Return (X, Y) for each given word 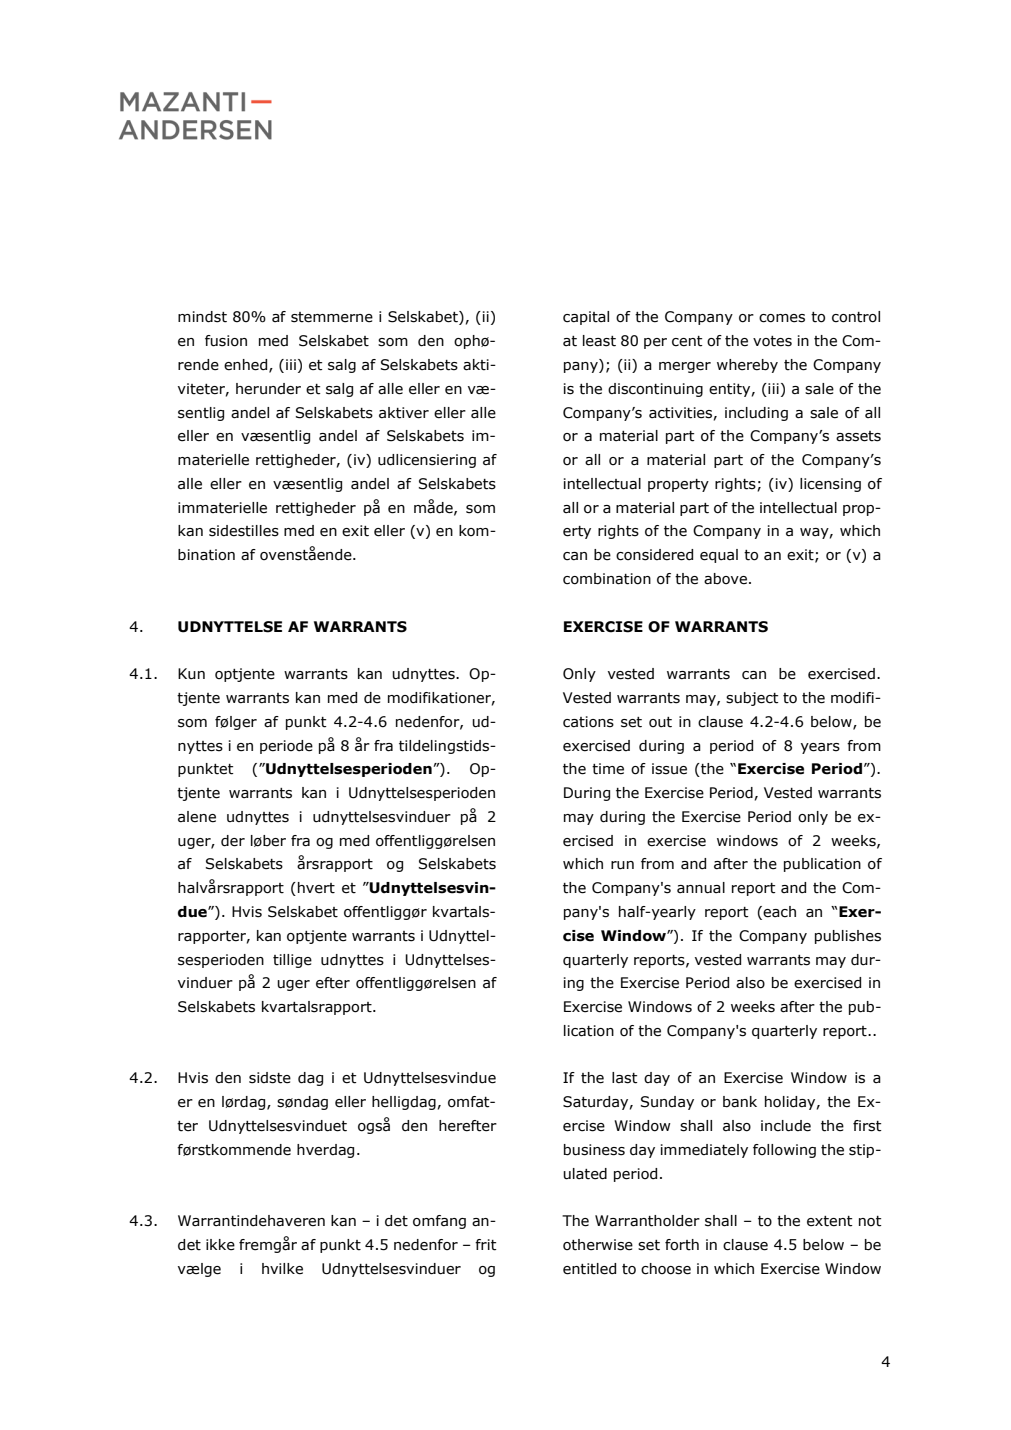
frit (486, 1245)
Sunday (667, 1103)
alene (197, 817)
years (820, 748)
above (725, 579)
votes (772, 341)
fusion (226, 341)
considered (654, 555)
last (625, 1078)
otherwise (598, 1245)
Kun (191, 674)
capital (586, 318)
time (608, 769)
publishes (848, 937)
